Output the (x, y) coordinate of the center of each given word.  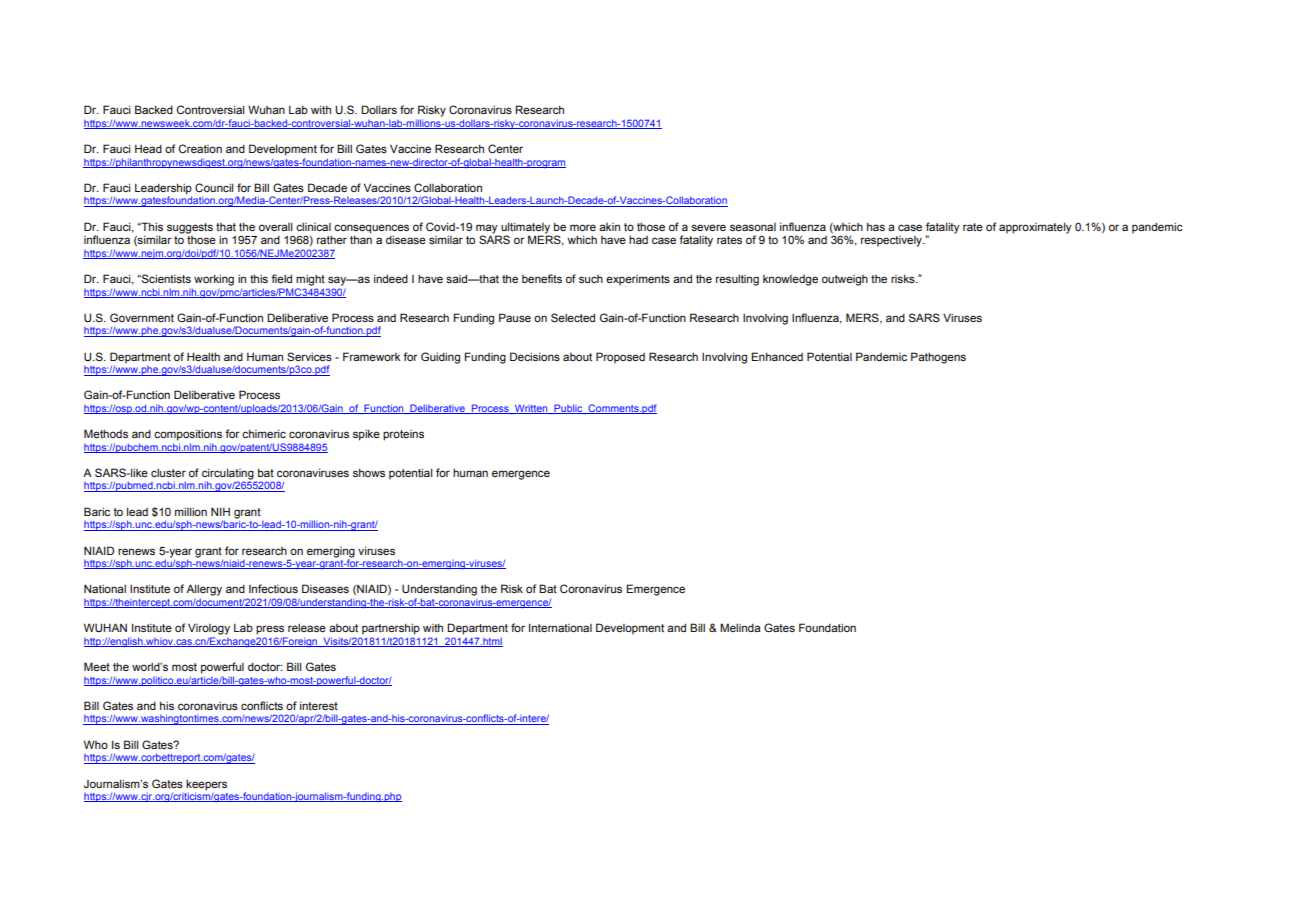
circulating (229, 475)
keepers (206, 785)
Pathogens (938, 358)
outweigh (845, 280)
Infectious (273, 588)
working (214, 280)
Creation (200, 148)
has (876, 226)
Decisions (535, 356)
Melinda (740, 627)
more (583, 227)
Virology (209, 629)
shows (369, 472)
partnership (391, 629)
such (591, 279)
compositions (188, 435)
